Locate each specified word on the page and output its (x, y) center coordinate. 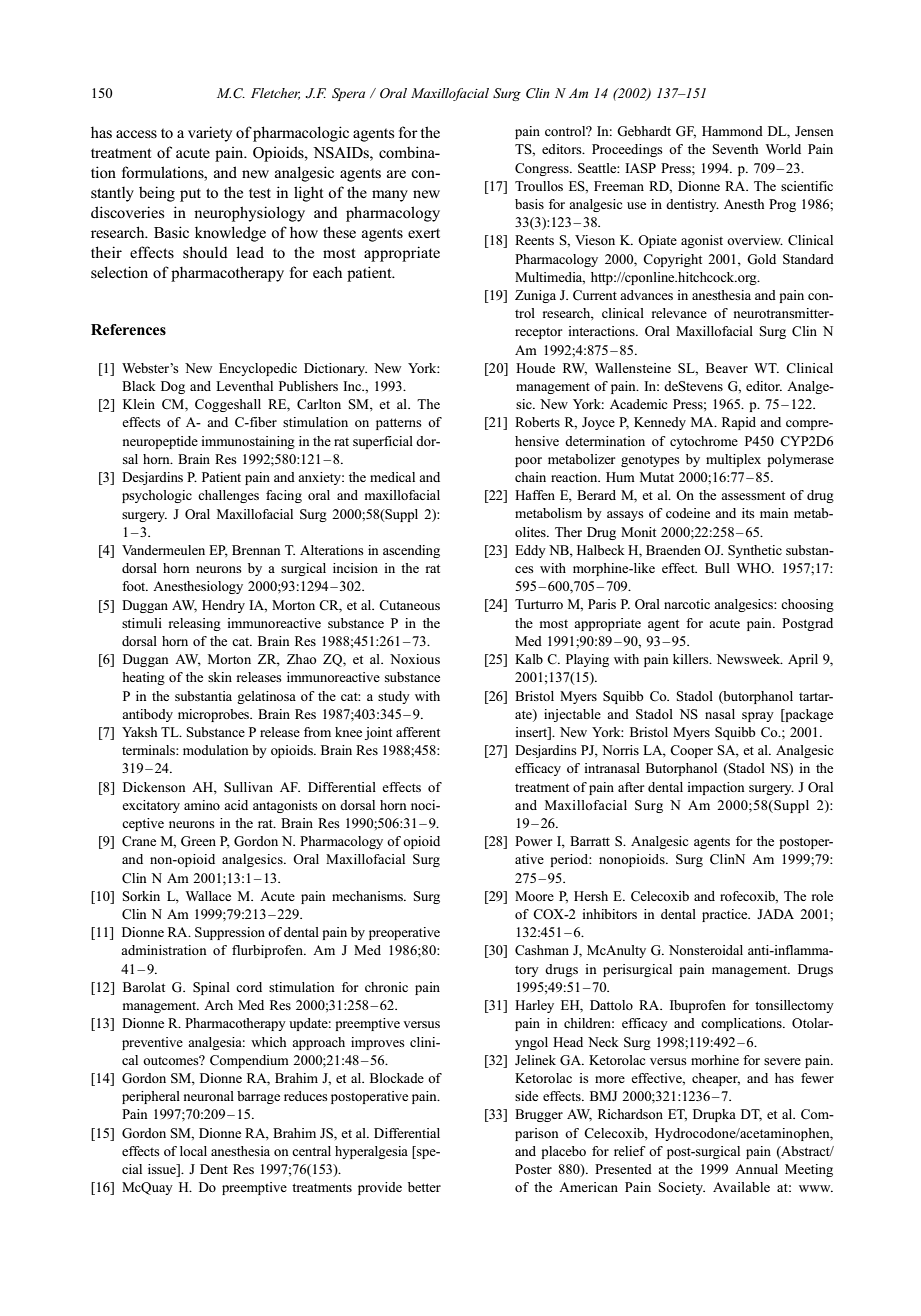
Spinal (211, 988)
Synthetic (755, 551)
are (396, 174)
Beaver (727, 368)
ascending (411, 551)
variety (210, 134)
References (128, 330)
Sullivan (248, 787)
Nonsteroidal (706, 950)
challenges (228, 496)
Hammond (732, 131)
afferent (418, 732)
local (193, 1151)
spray (758, 717)
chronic (386, 987)
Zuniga (535, 296)
